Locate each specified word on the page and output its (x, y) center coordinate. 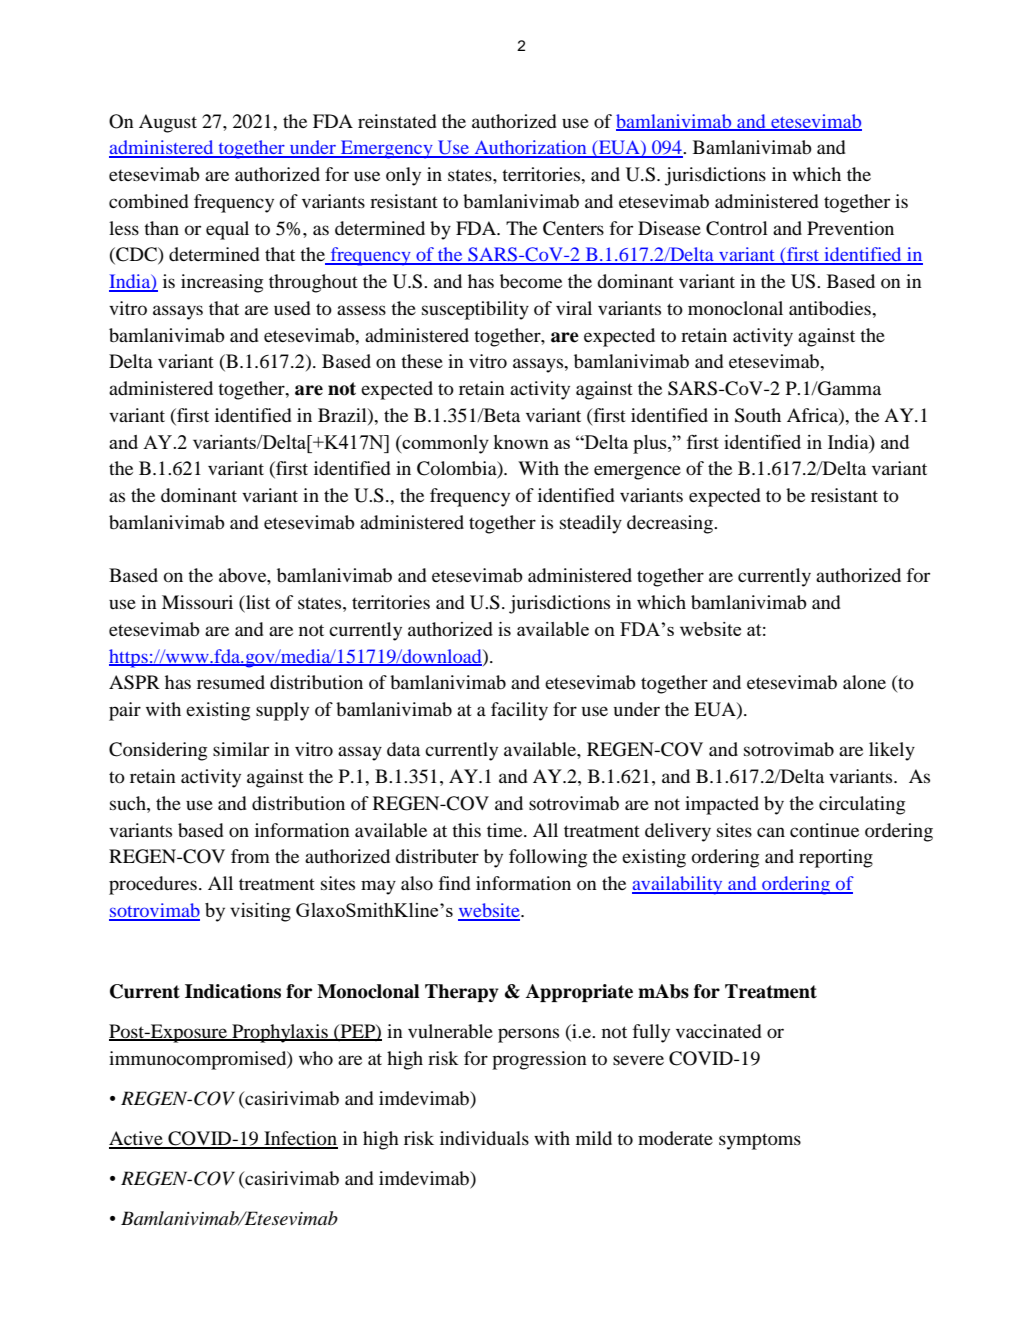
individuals (484, 1138)
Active (137, 1139)
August (168, 123)
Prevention (850, 228)
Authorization (530, 148)
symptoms (760, 1142)
